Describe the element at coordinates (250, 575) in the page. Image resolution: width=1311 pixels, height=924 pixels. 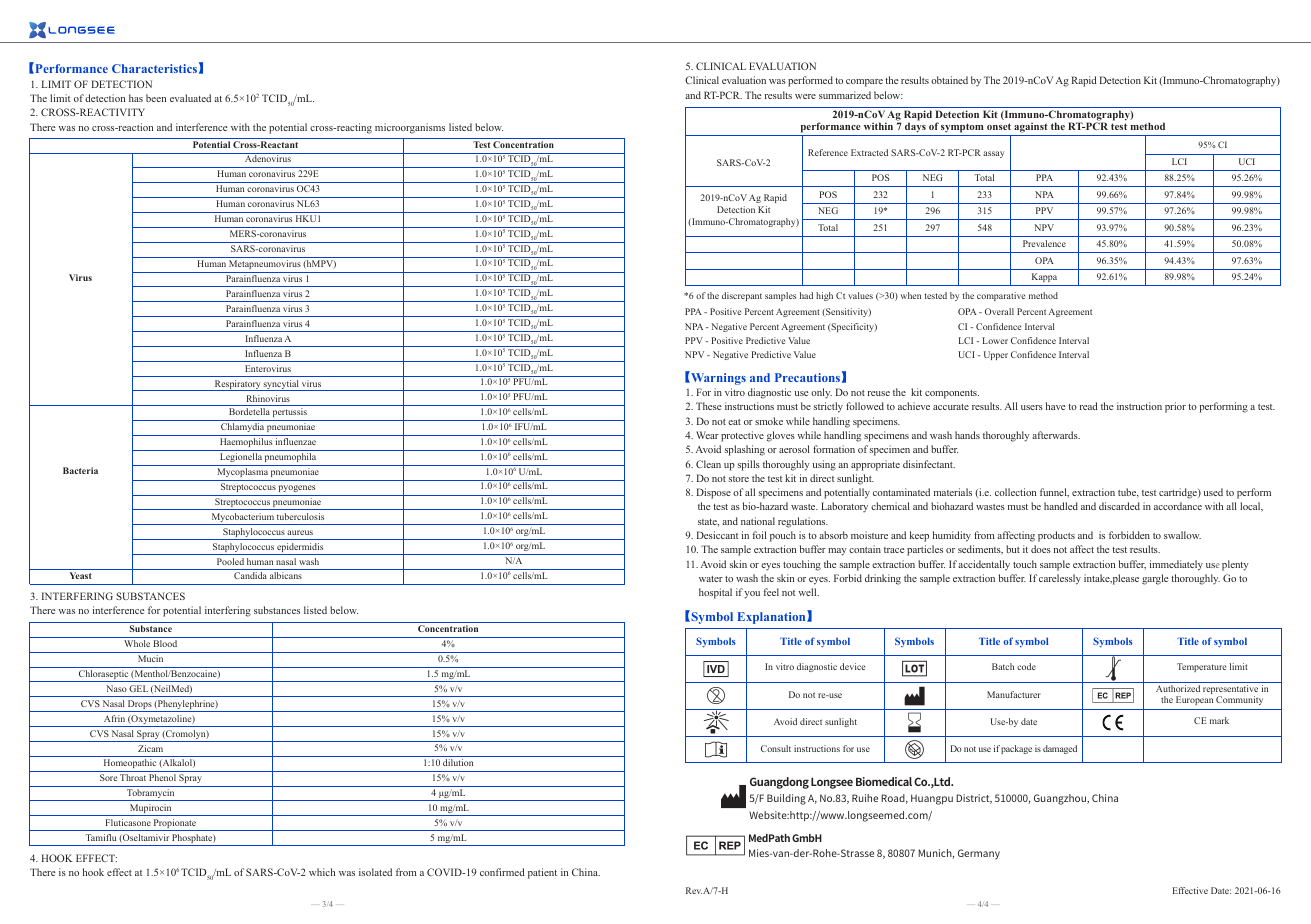
I see `Candida` at that location.
